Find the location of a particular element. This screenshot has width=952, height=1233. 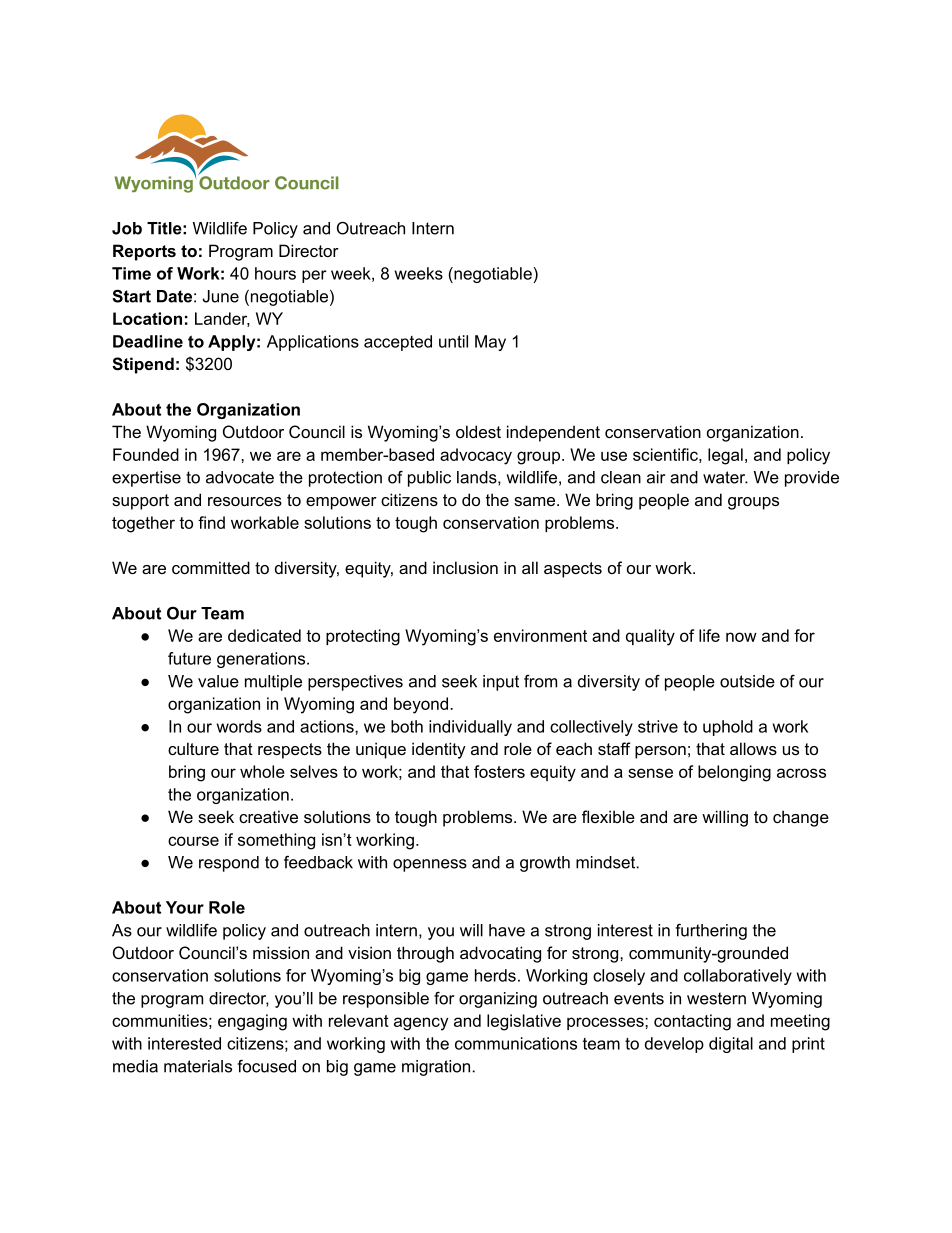

openness is located at coordinates (430, 865).
